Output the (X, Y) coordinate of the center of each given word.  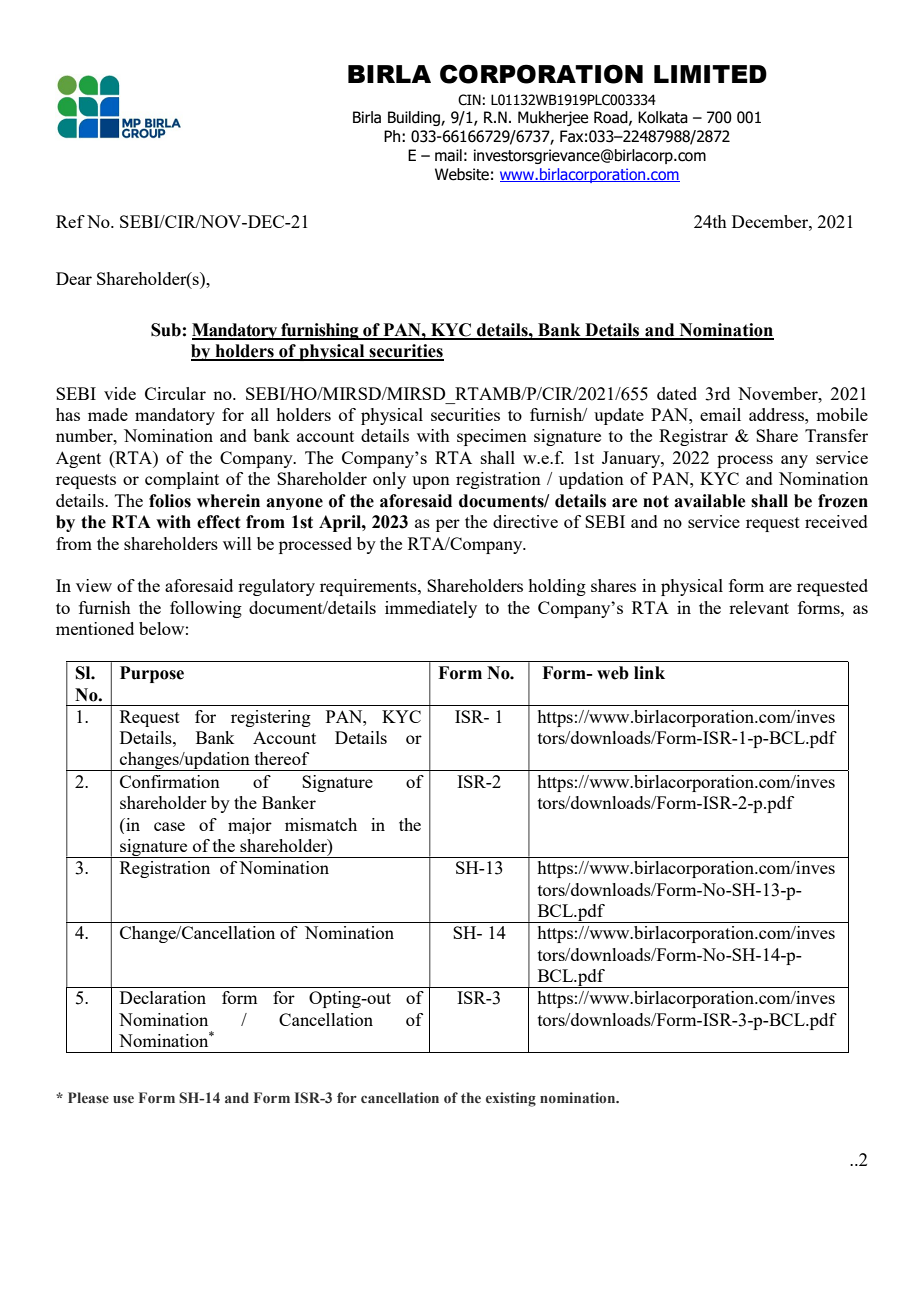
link (649, 672)
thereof (282, 758)
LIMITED (710, 74)
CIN (469, 100)
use (123, 1099)
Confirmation (170, 781)
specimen (492, 437)
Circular (175, 393)
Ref (70, 221)
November (779, 393)
